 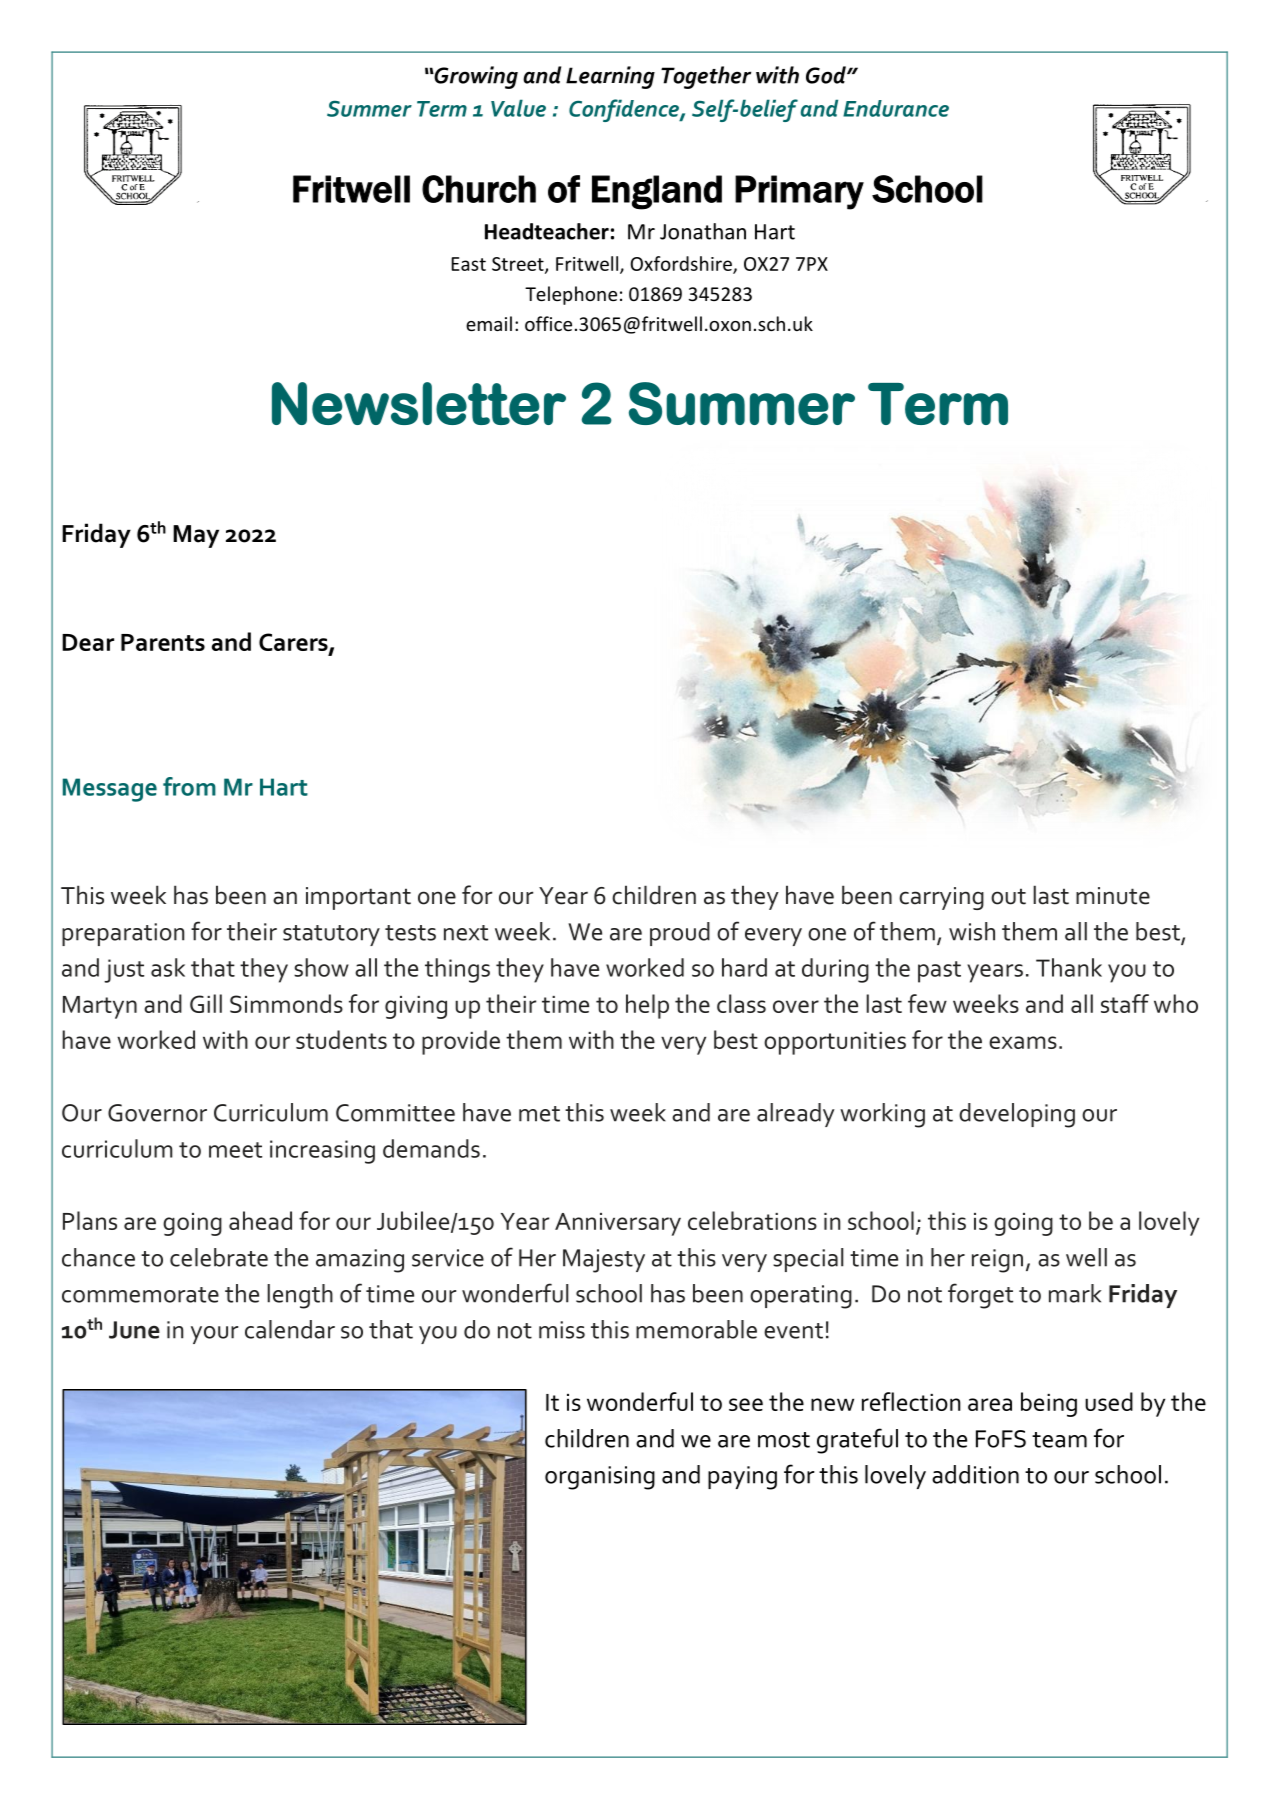 What do you see at coordinates (539, 1114) in the screenshot?
I see `met` at bounding box center [539, 1114].
